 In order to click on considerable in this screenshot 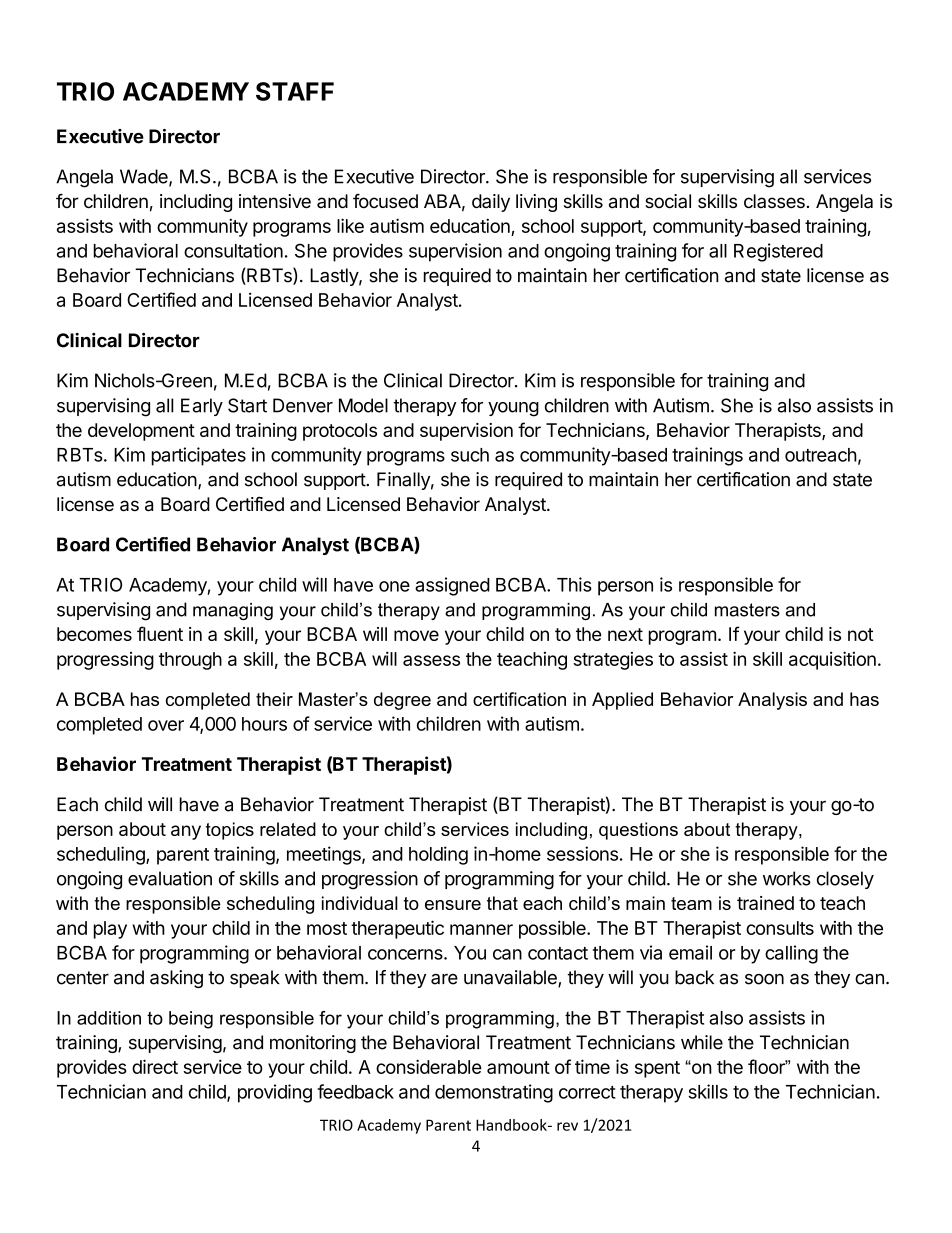, I will do `click(429, 1066)`.
